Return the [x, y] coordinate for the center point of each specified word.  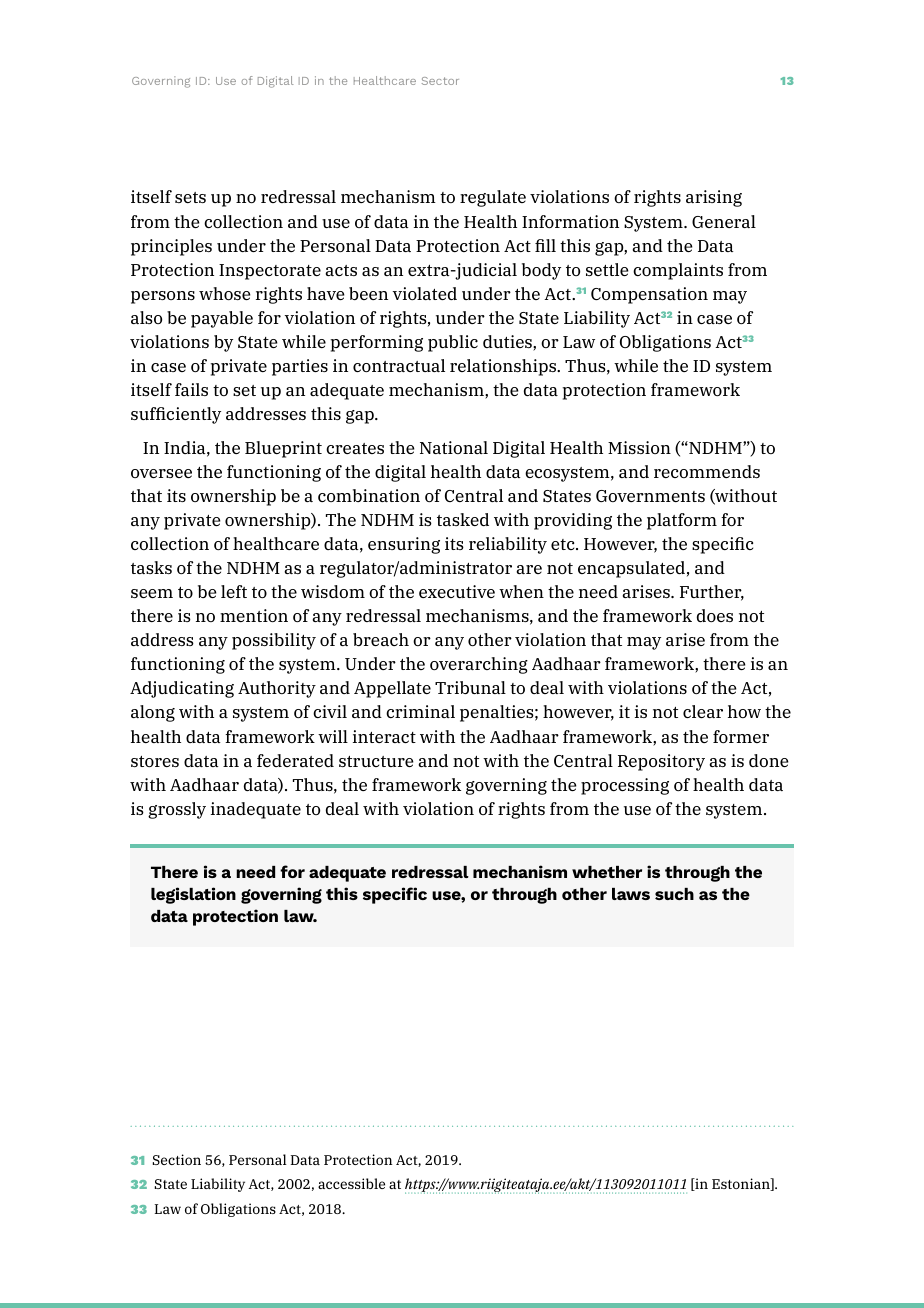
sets [190, 197]
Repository [661, 762]
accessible [351, 1183]
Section [177, 1159]
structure [376, 761]
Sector [440, 81]
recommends [707, 471]
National [454, 447]
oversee [161, 473]
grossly [177, 810]
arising [714, 198]
